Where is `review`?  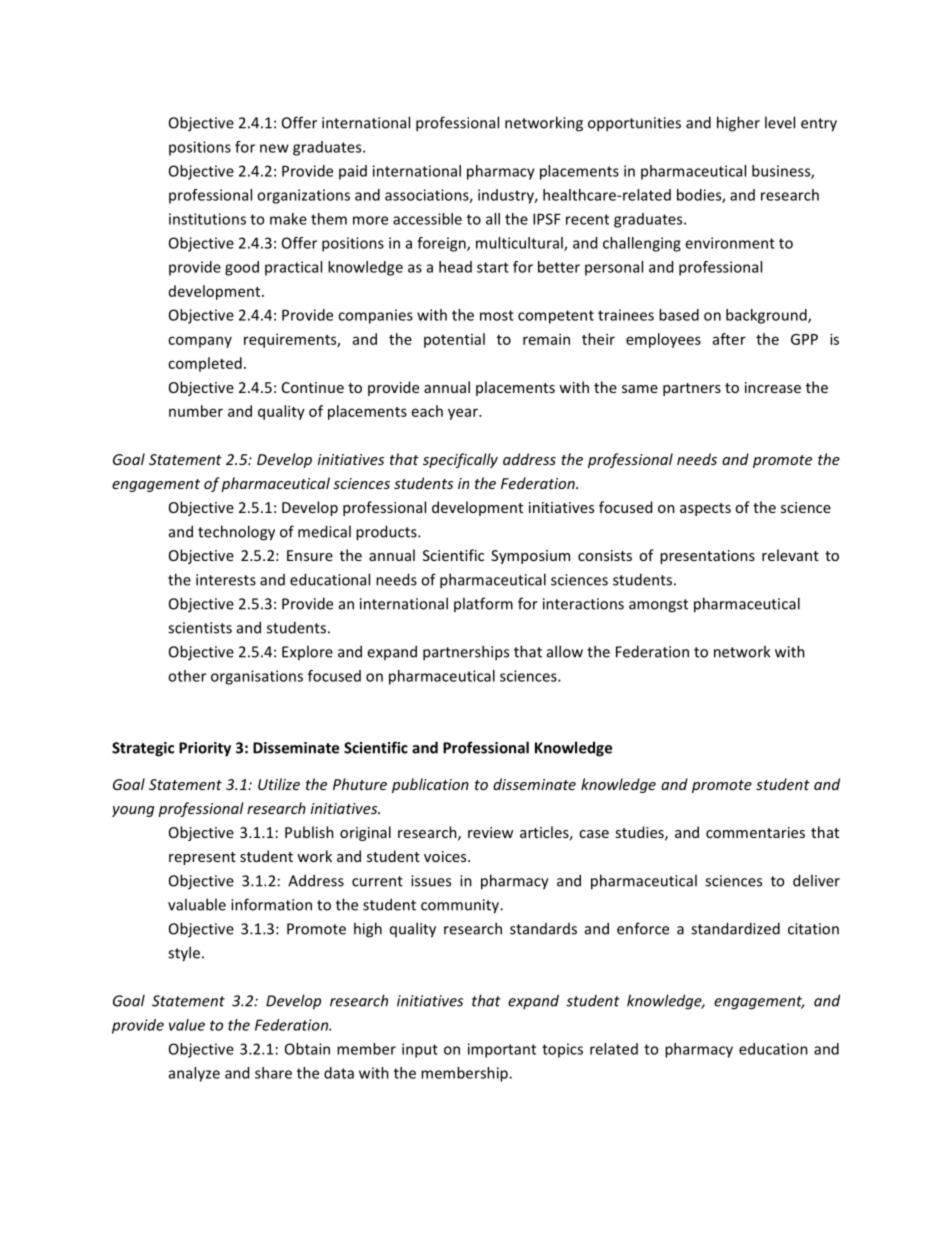
review is located at coordinates (490, 832).
